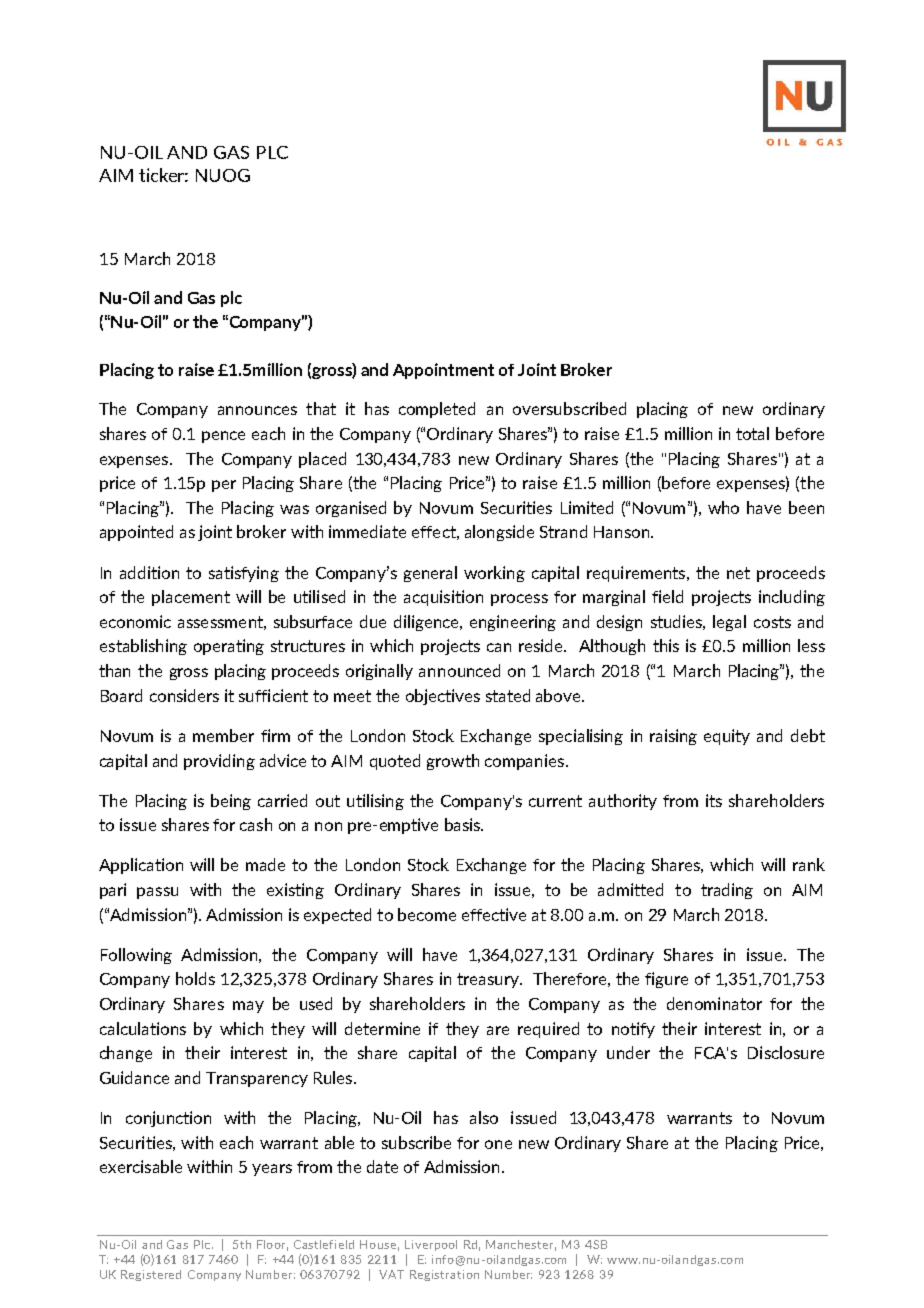 This page has height=1308, width=924. I want to click on denominator, so click(714, 1003).
